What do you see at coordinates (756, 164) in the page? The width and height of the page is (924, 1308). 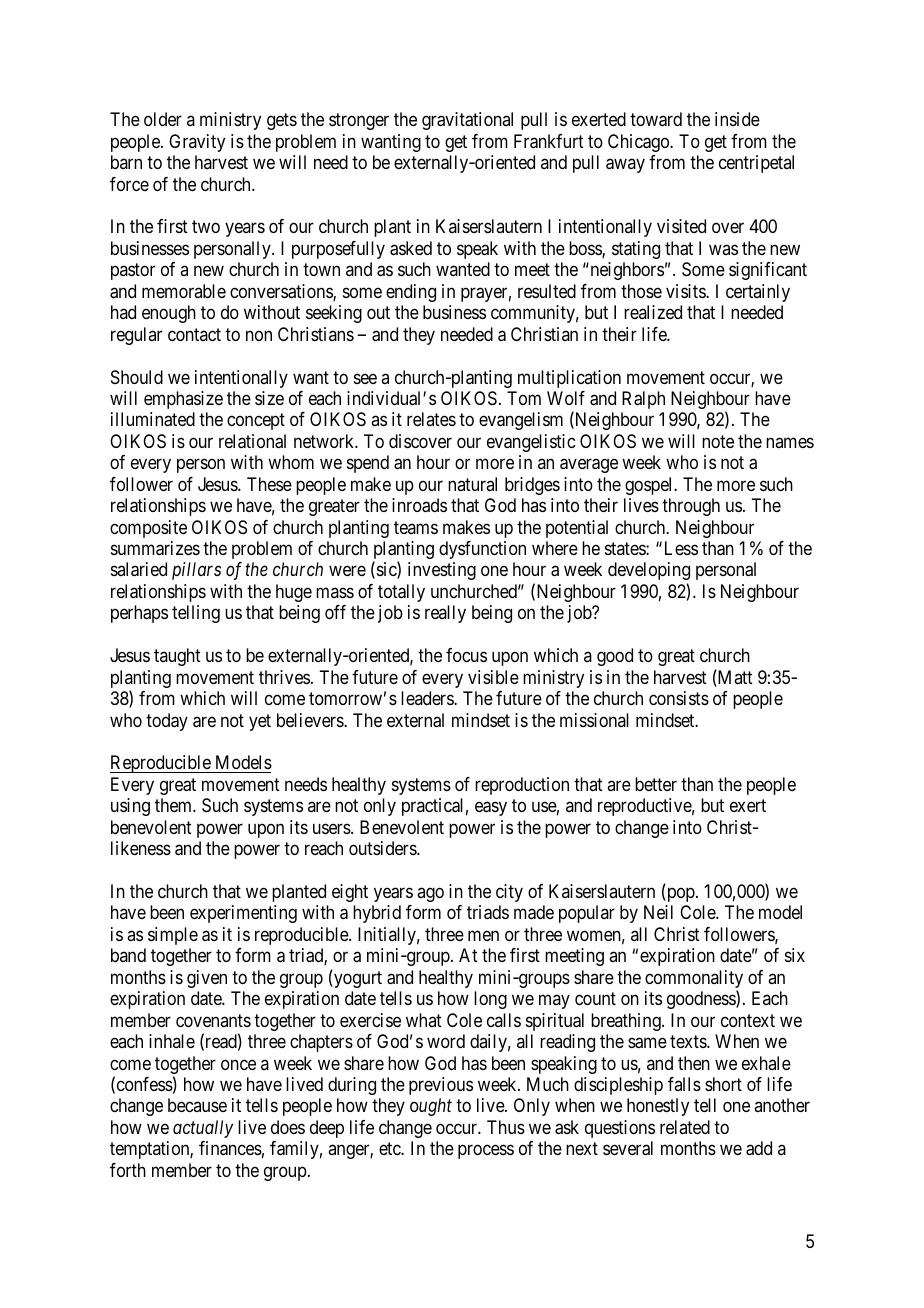 I see `centripetal` at bounding box center [756, 164].
